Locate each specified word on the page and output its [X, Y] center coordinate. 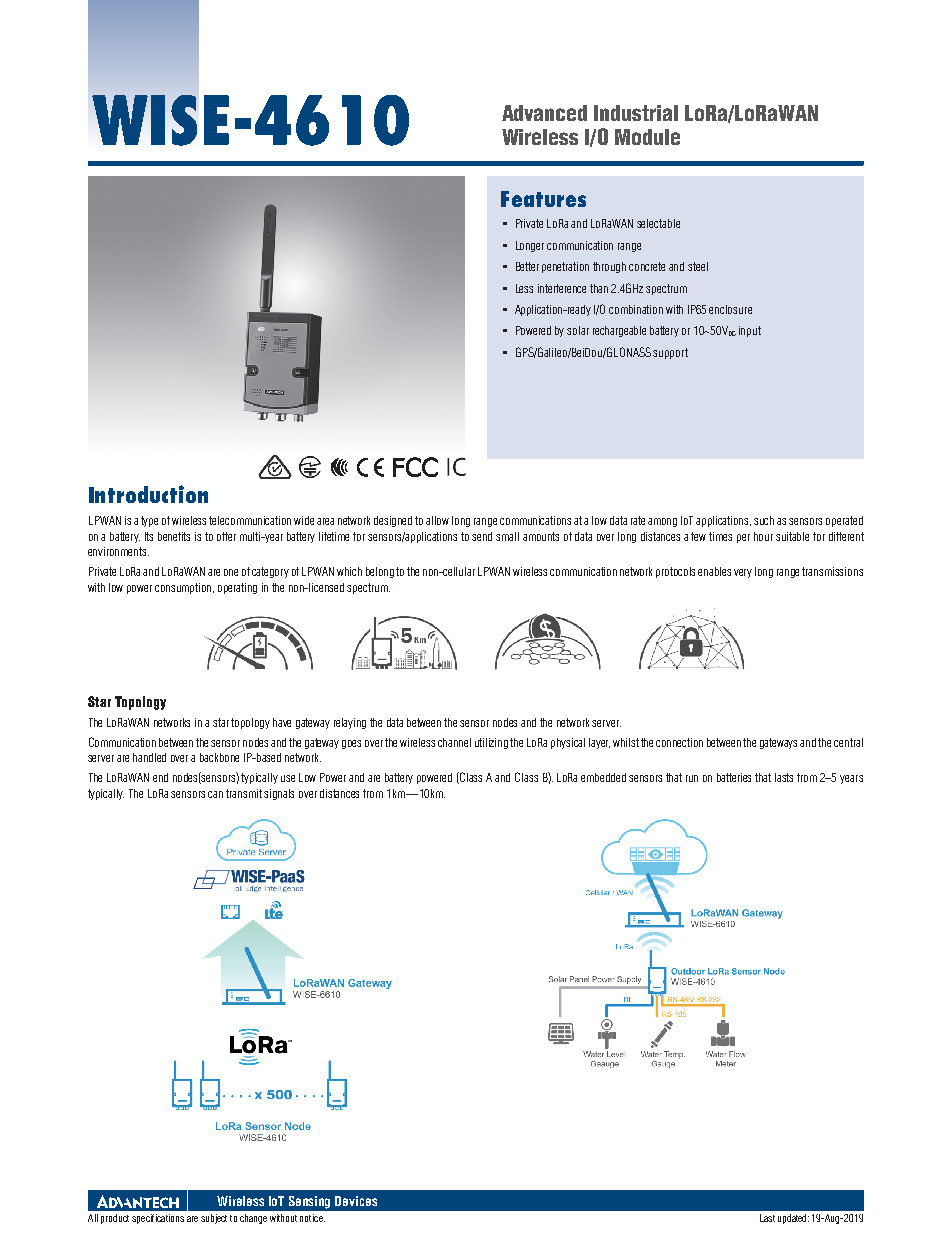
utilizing [493, 743]
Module [647, 137]
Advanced [544, 113]
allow [437, 520]
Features [543, 199]
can [215, 794]
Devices [356, 1201]
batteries [734, 777]
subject [214, 1219]
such [764, 520]
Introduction [148, 494]
